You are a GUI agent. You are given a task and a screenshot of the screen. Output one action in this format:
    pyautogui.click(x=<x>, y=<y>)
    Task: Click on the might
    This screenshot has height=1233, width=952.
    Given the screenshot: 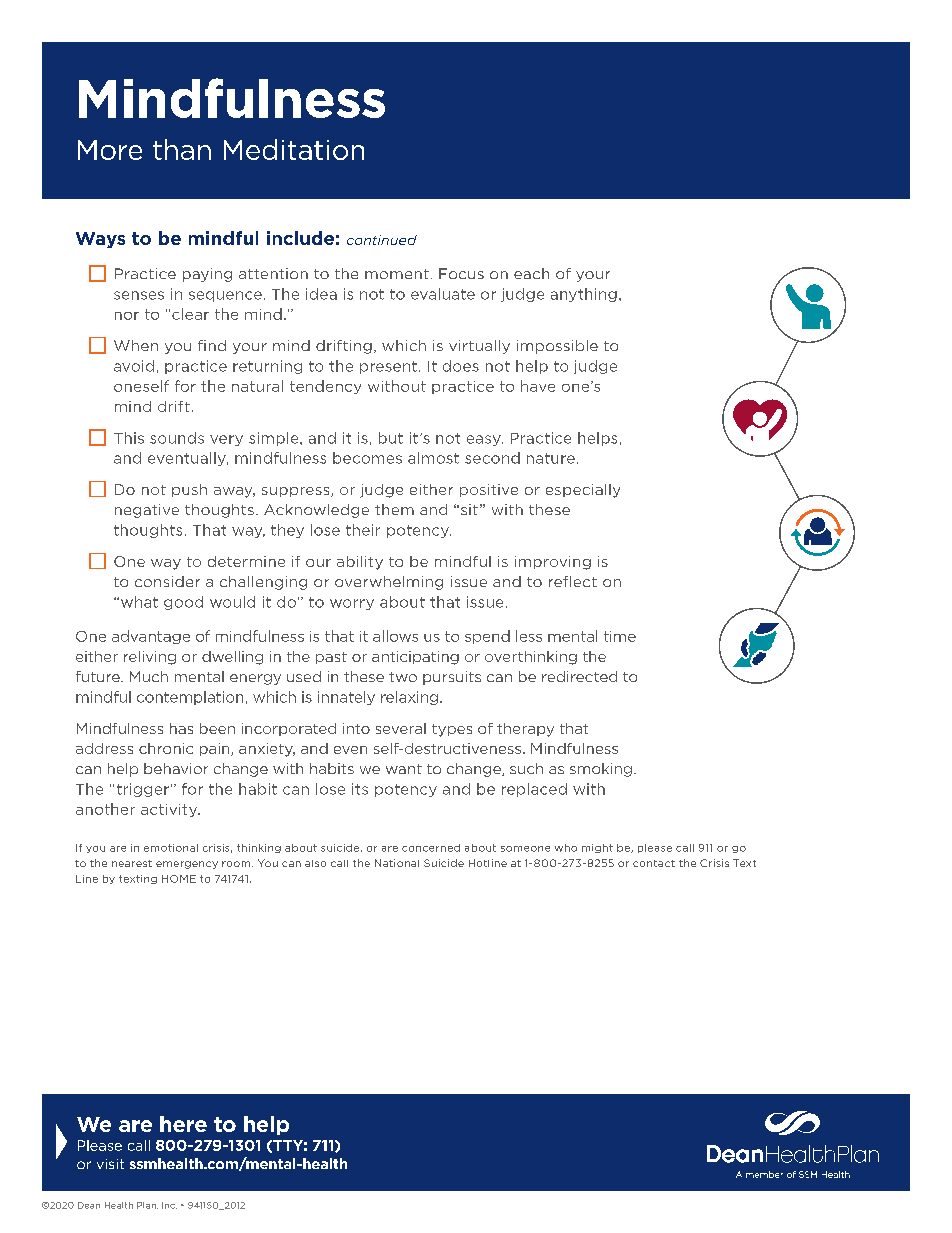 What is the action you would take?
    pyautogui.click(x=597, y=848)
